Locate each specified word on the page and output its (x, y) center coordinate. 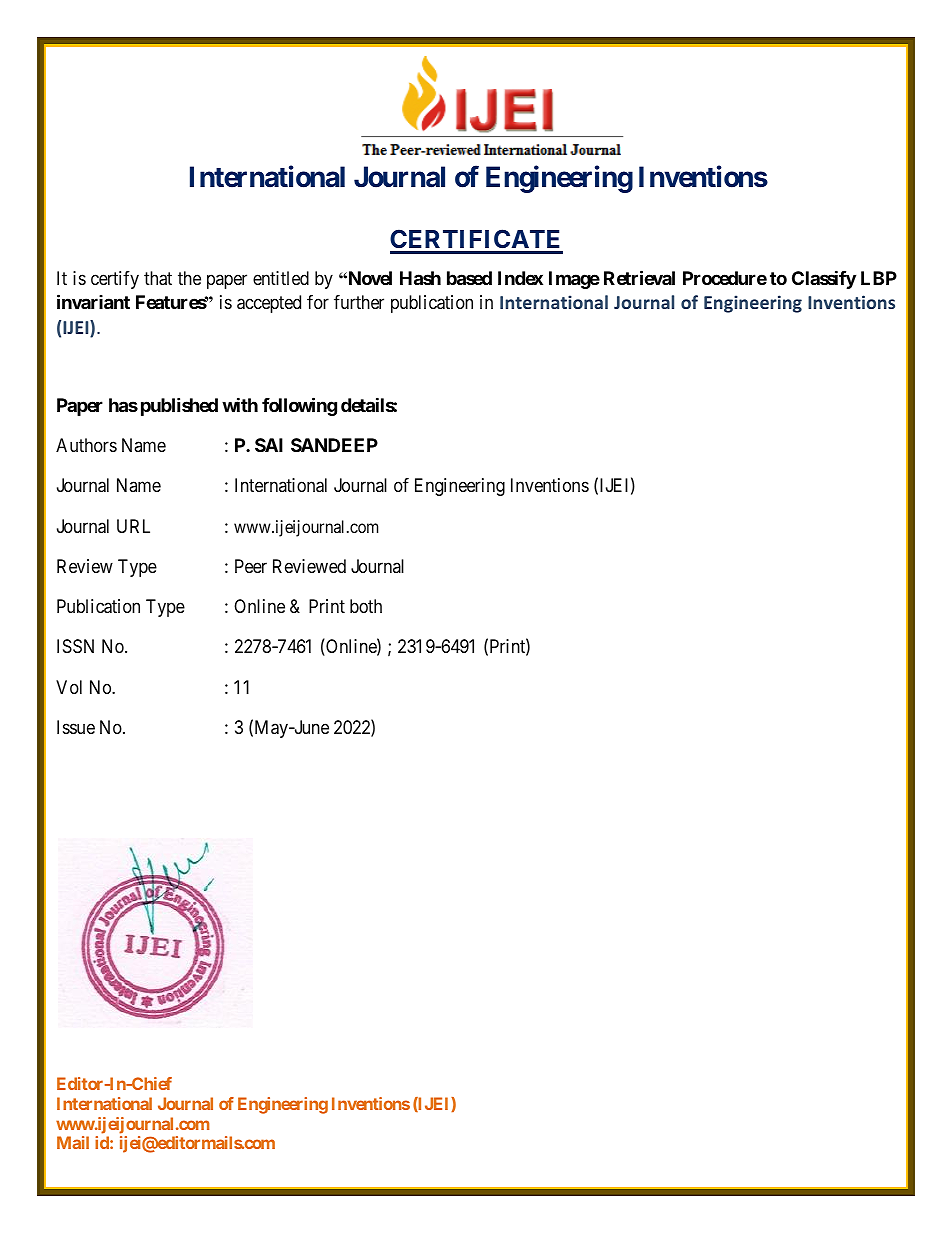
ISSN (75, 646)
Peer (251, 566)
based (469, 278)
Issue (76, 727)
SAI (269, 445)
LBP (879, 278)
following (299, 406)
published (179, 406)
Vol (69, 687)
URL (133, 526)
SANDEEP (334, 445)
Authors (86, 445)
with (240, 404)
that (158, 278)
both (366, 606)
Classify (824, 279)
